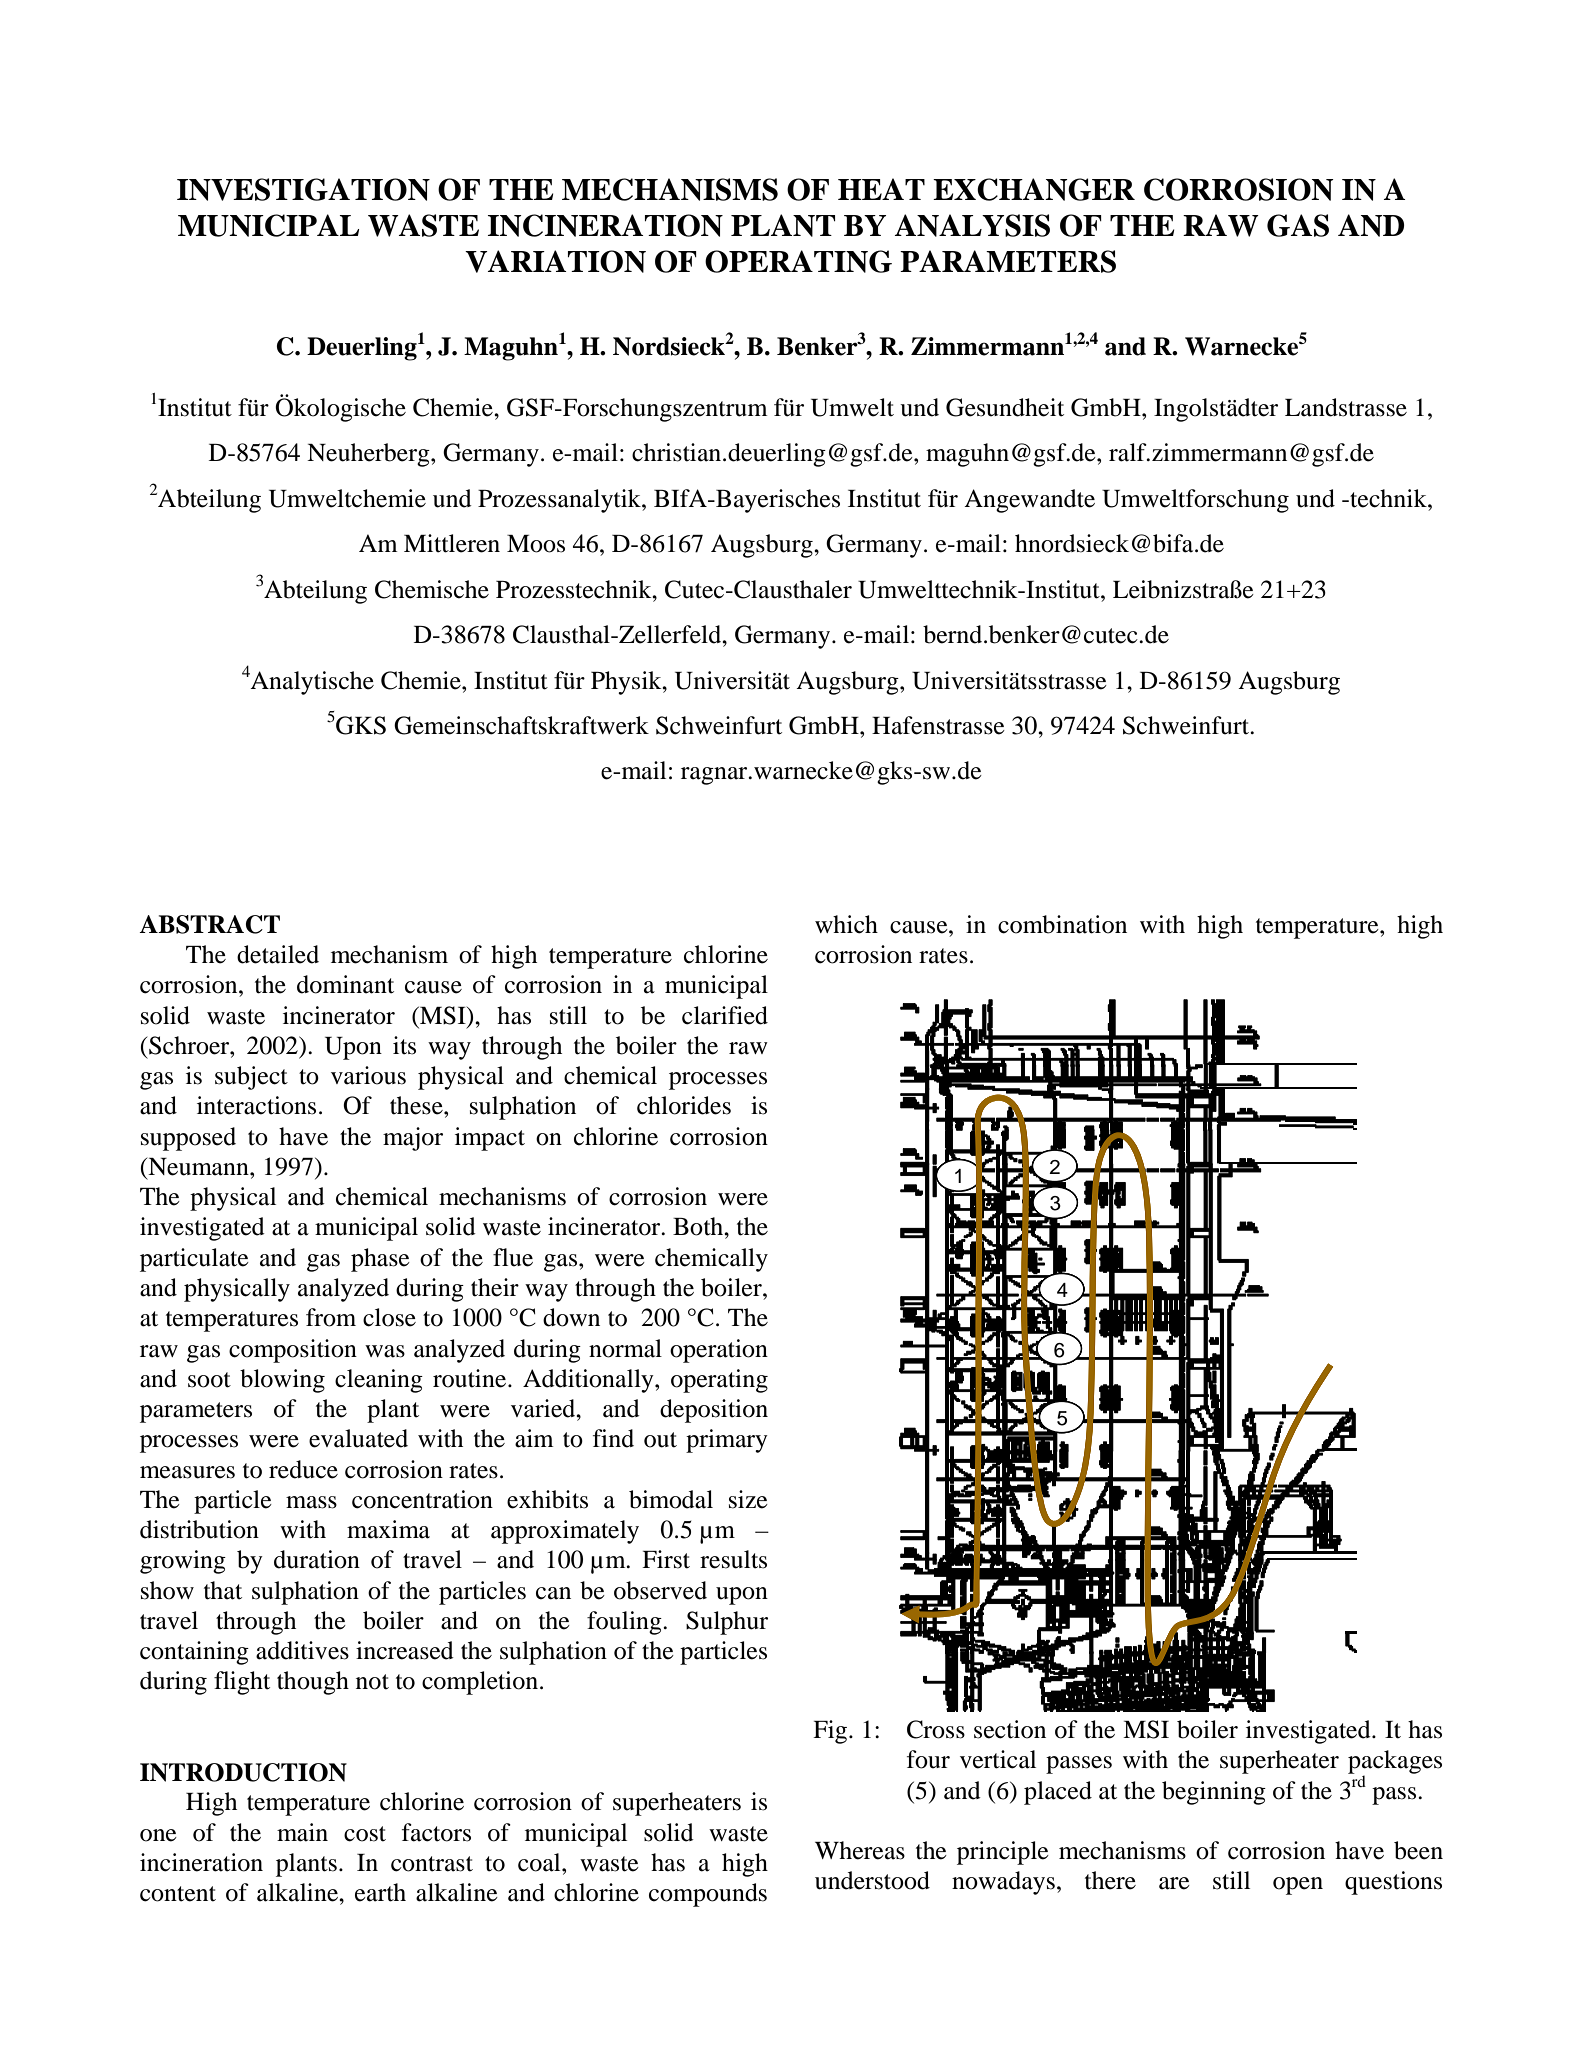 This page has height=2048, width=1583. What do you see at coordinates (1062, 924) in the page?
I see `combination` at bounding box center [1062, 924].
